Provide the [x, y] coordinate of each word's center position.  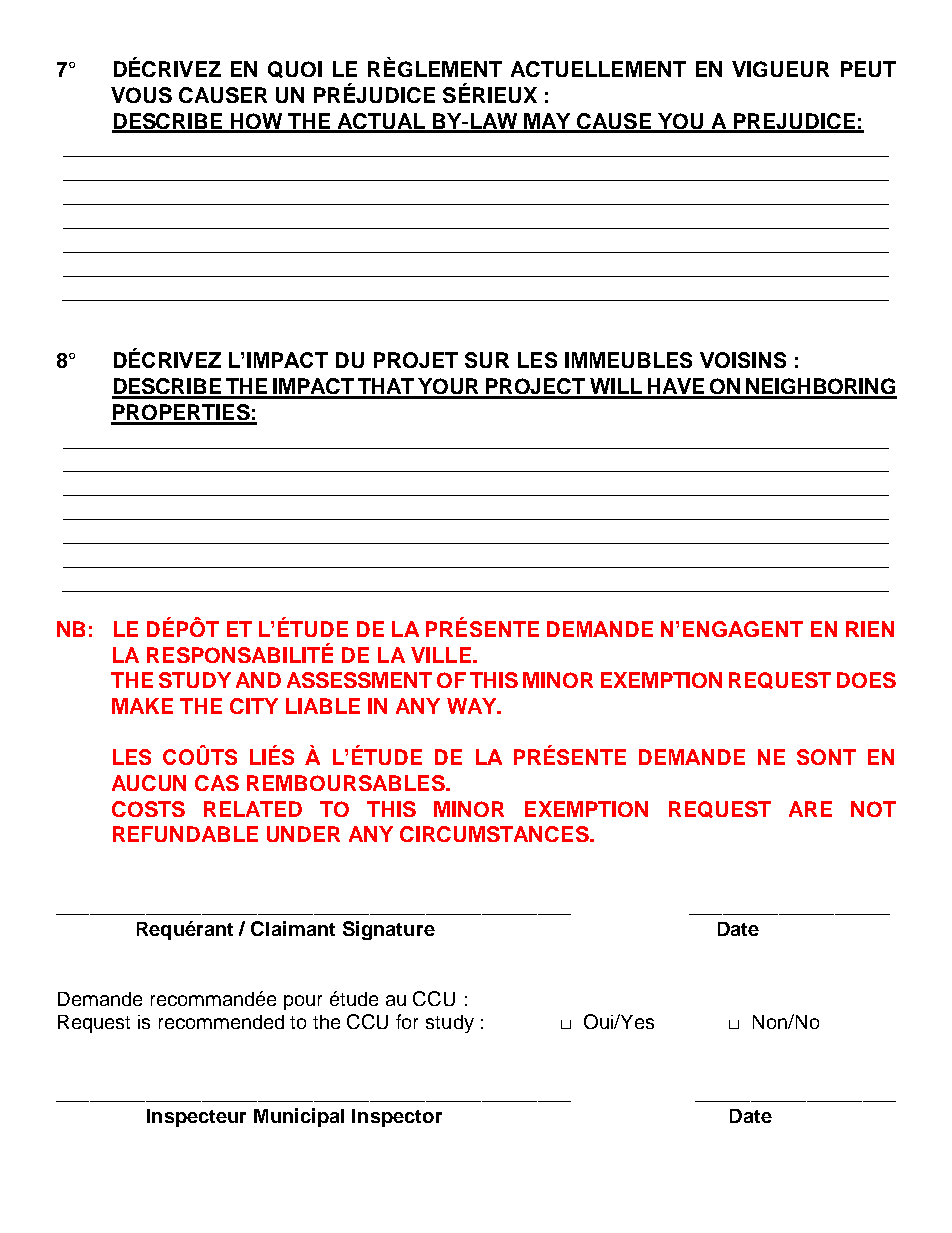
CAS [217, 783]
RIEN [870, 629]
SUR [487, 360]
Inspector [397, 1118]
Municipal [299, 1117]
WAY [473, 706]
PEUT [868, 69]
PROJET [416, 360]
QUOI [295, 69]
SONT [826, 757]
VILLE [442, 655]
